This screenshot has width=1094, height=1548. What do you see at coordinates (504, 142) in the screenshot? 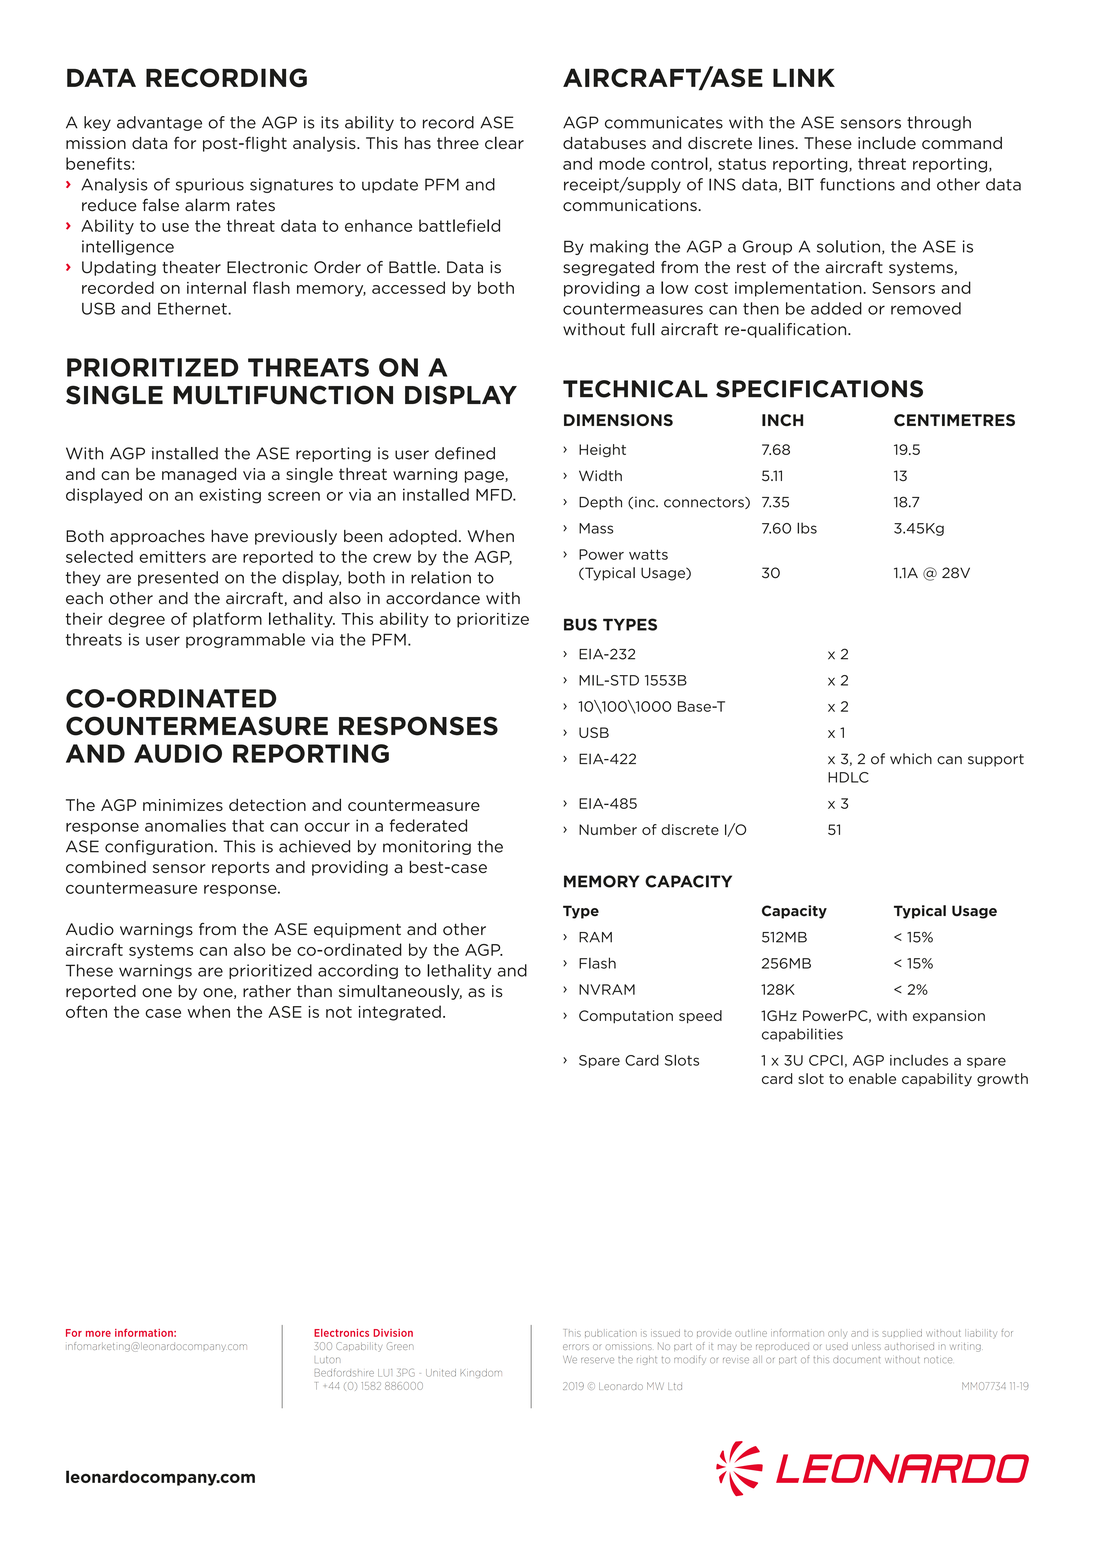
I see `clear` at bounding box center [504, 142].
